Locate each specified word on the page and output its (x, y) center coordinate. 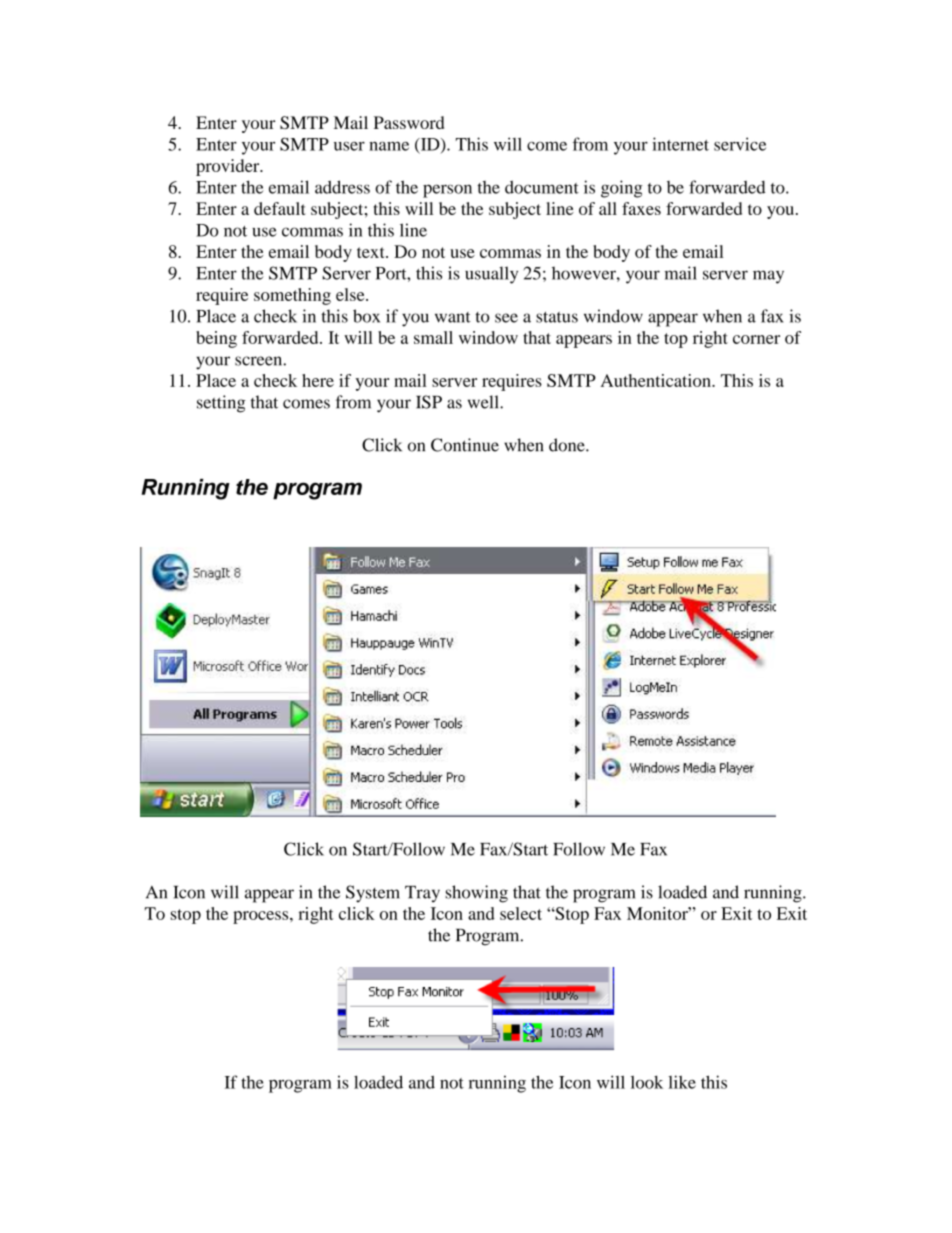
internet (680, 144)
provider (229, 167)
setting (221, 404)
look (647, 1082)
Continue (465, 445)
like (682, 1082)
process (262, 917)
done (568, 445)
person (447, 191)
